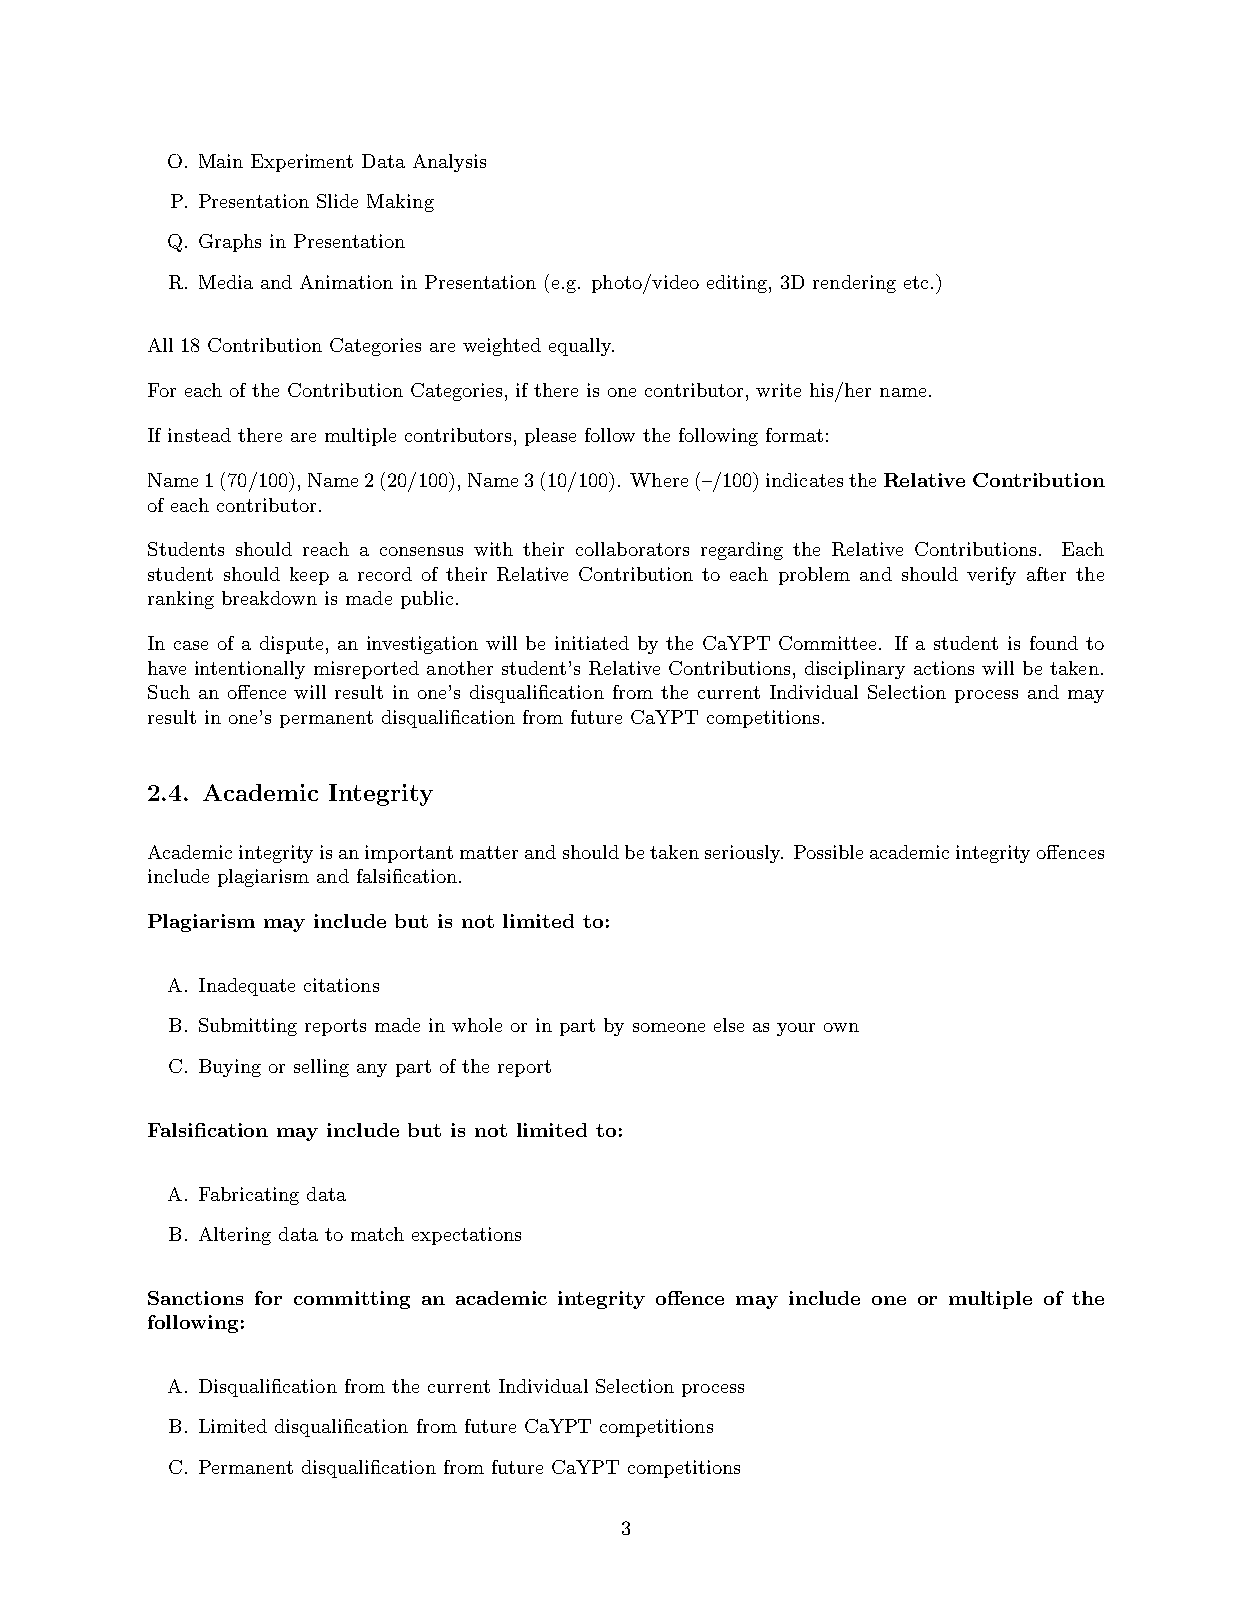 The image size is (1253, 1621). What do you see at coordinates (916, 282) in the image?
I see `etc` at bounding box center [916, 282].
